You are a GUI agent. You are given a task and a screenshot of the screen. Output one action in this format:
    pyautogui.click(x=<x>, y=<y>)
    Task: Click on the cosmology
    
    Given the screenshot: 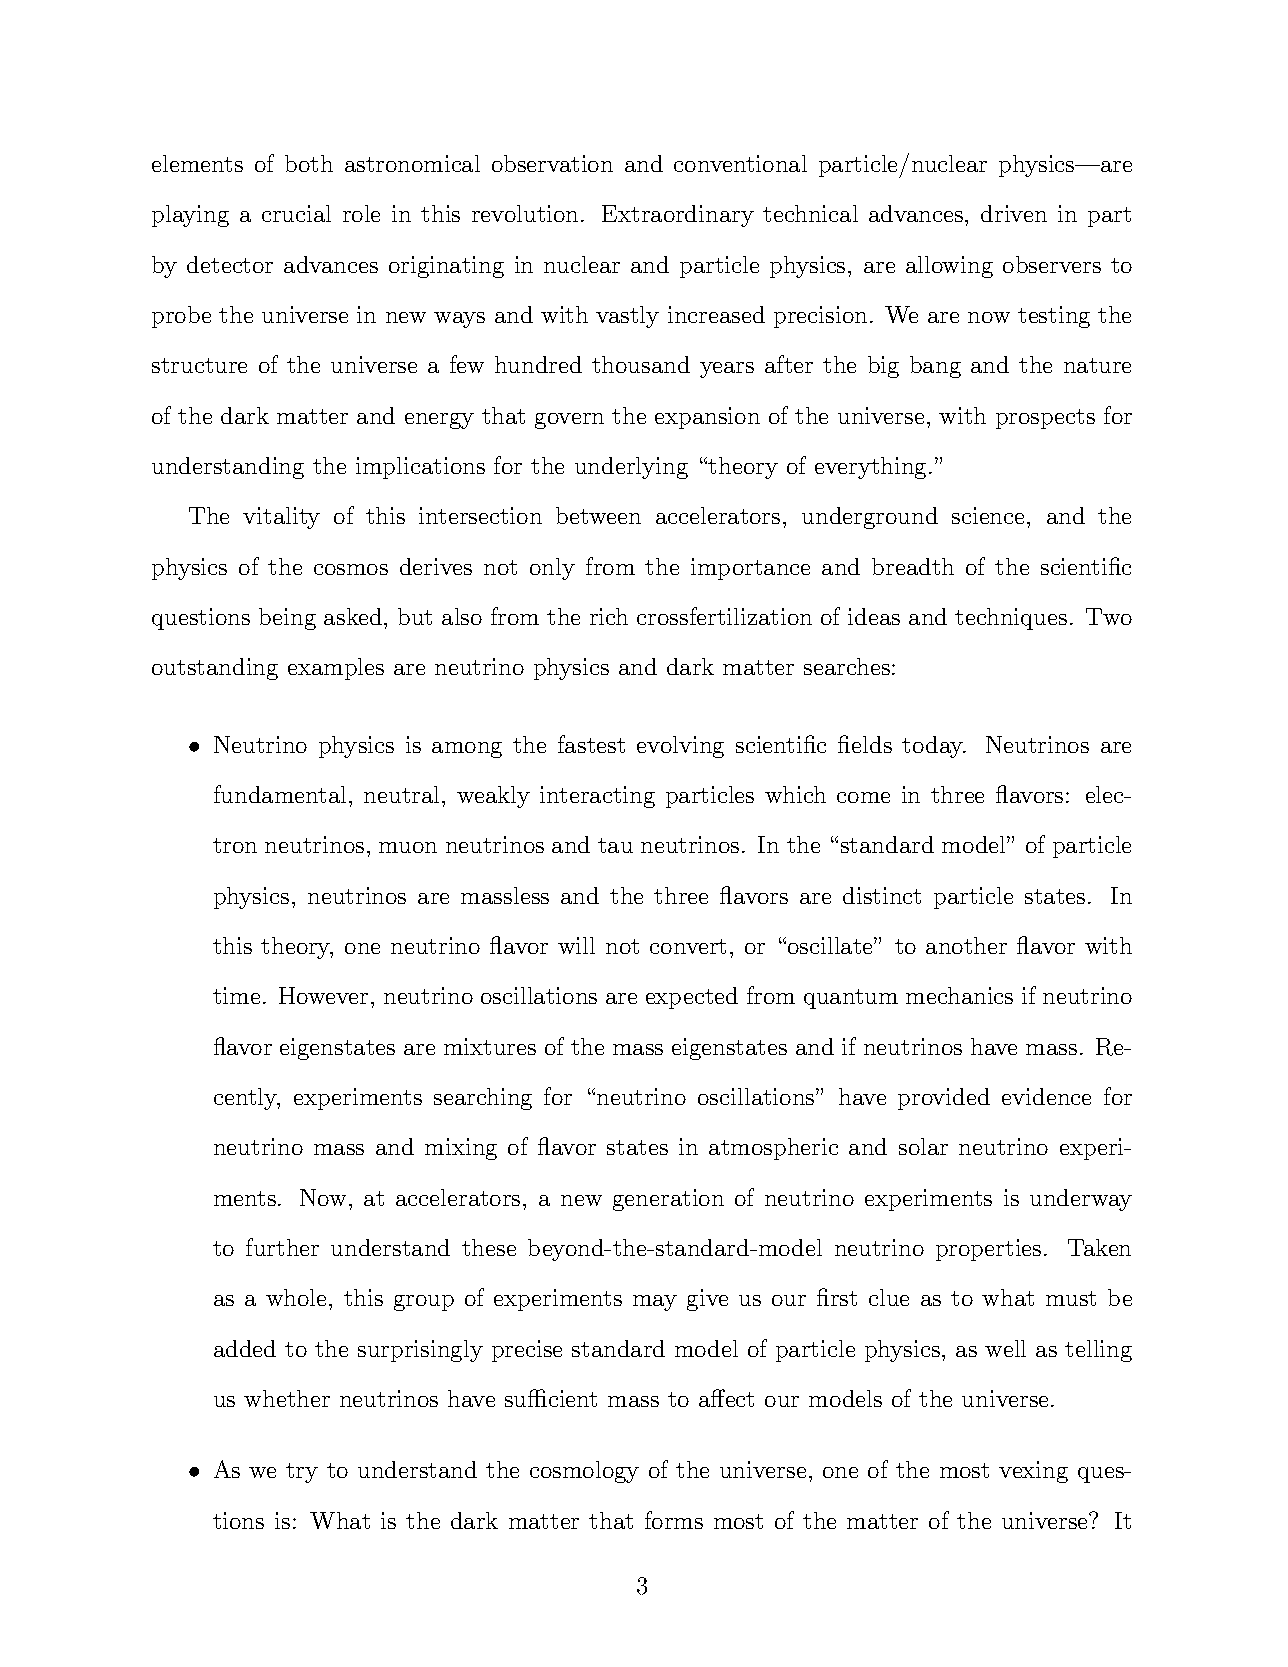 What is the action you would take?
    pyautogui.click(x=584, y=1472)
